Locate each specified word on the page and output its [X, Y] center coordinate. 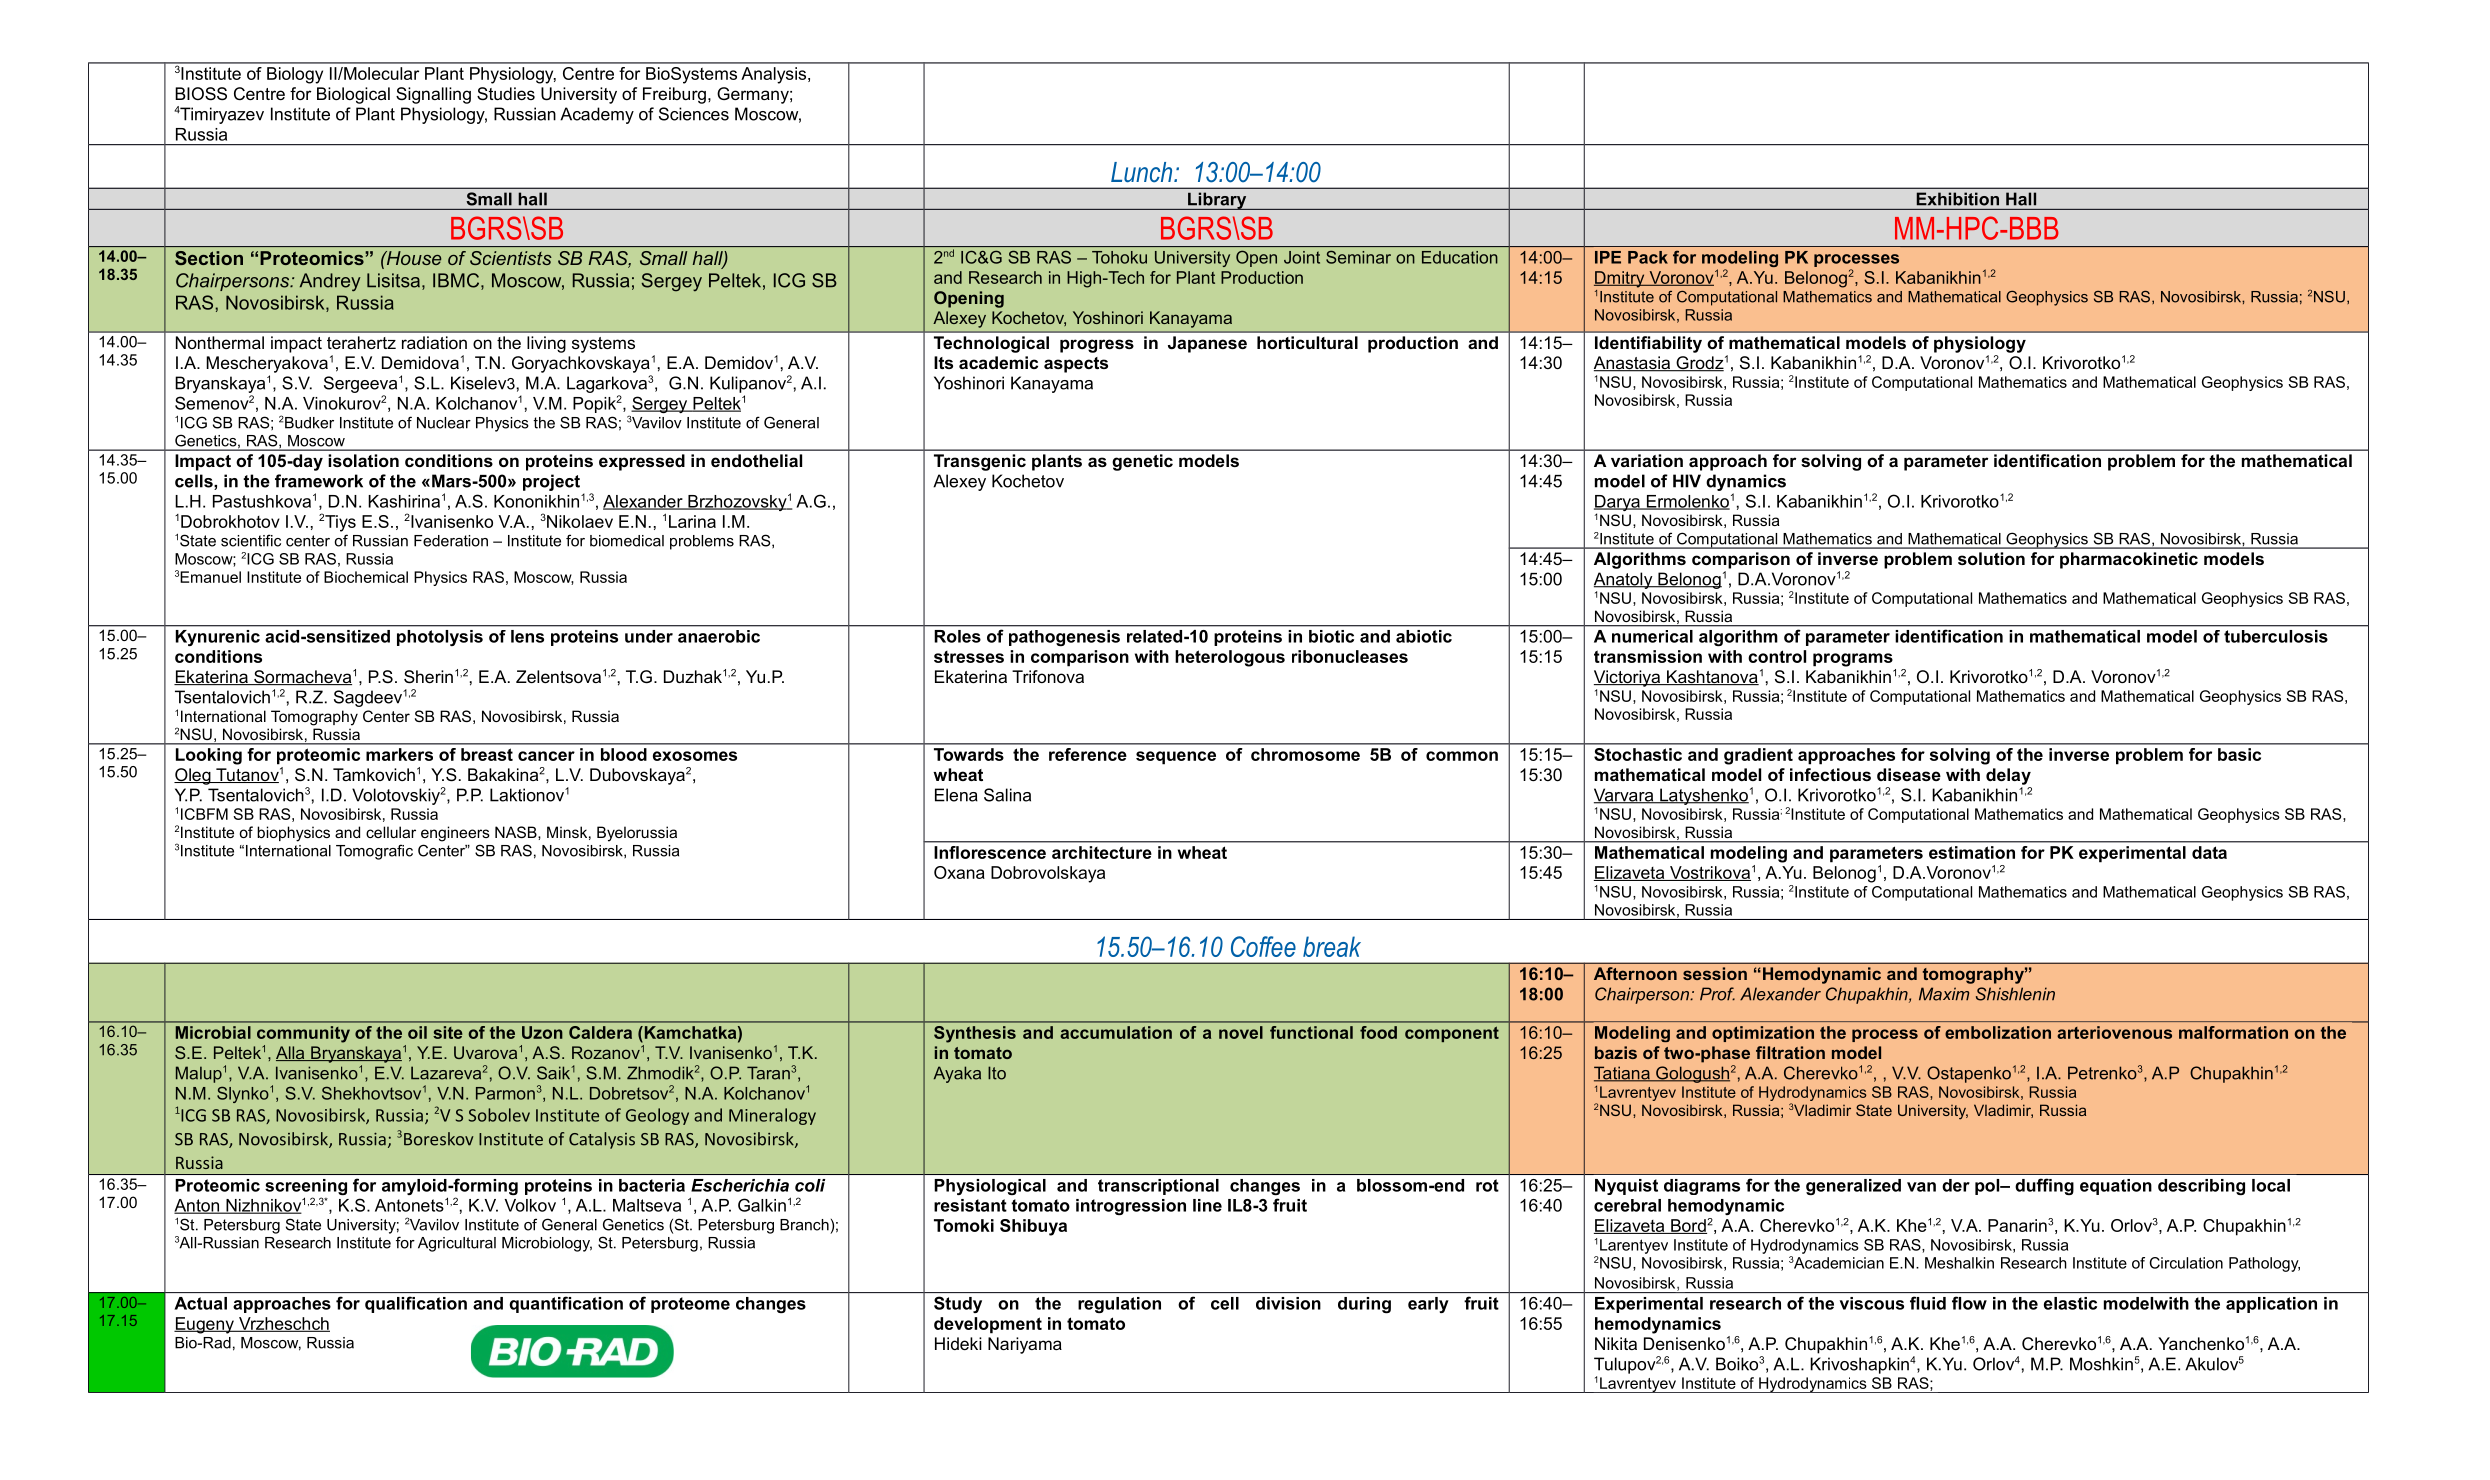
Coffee [1263, 946]
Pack [1648, 257]
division [1288, 1303]
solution [1991, 558]
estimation [1972, 852]
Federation [451, 541]
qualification [416, 1304]
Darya [1618, 504]
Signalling [433, 95]
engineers [455, 834]
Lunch [1143, 172]
